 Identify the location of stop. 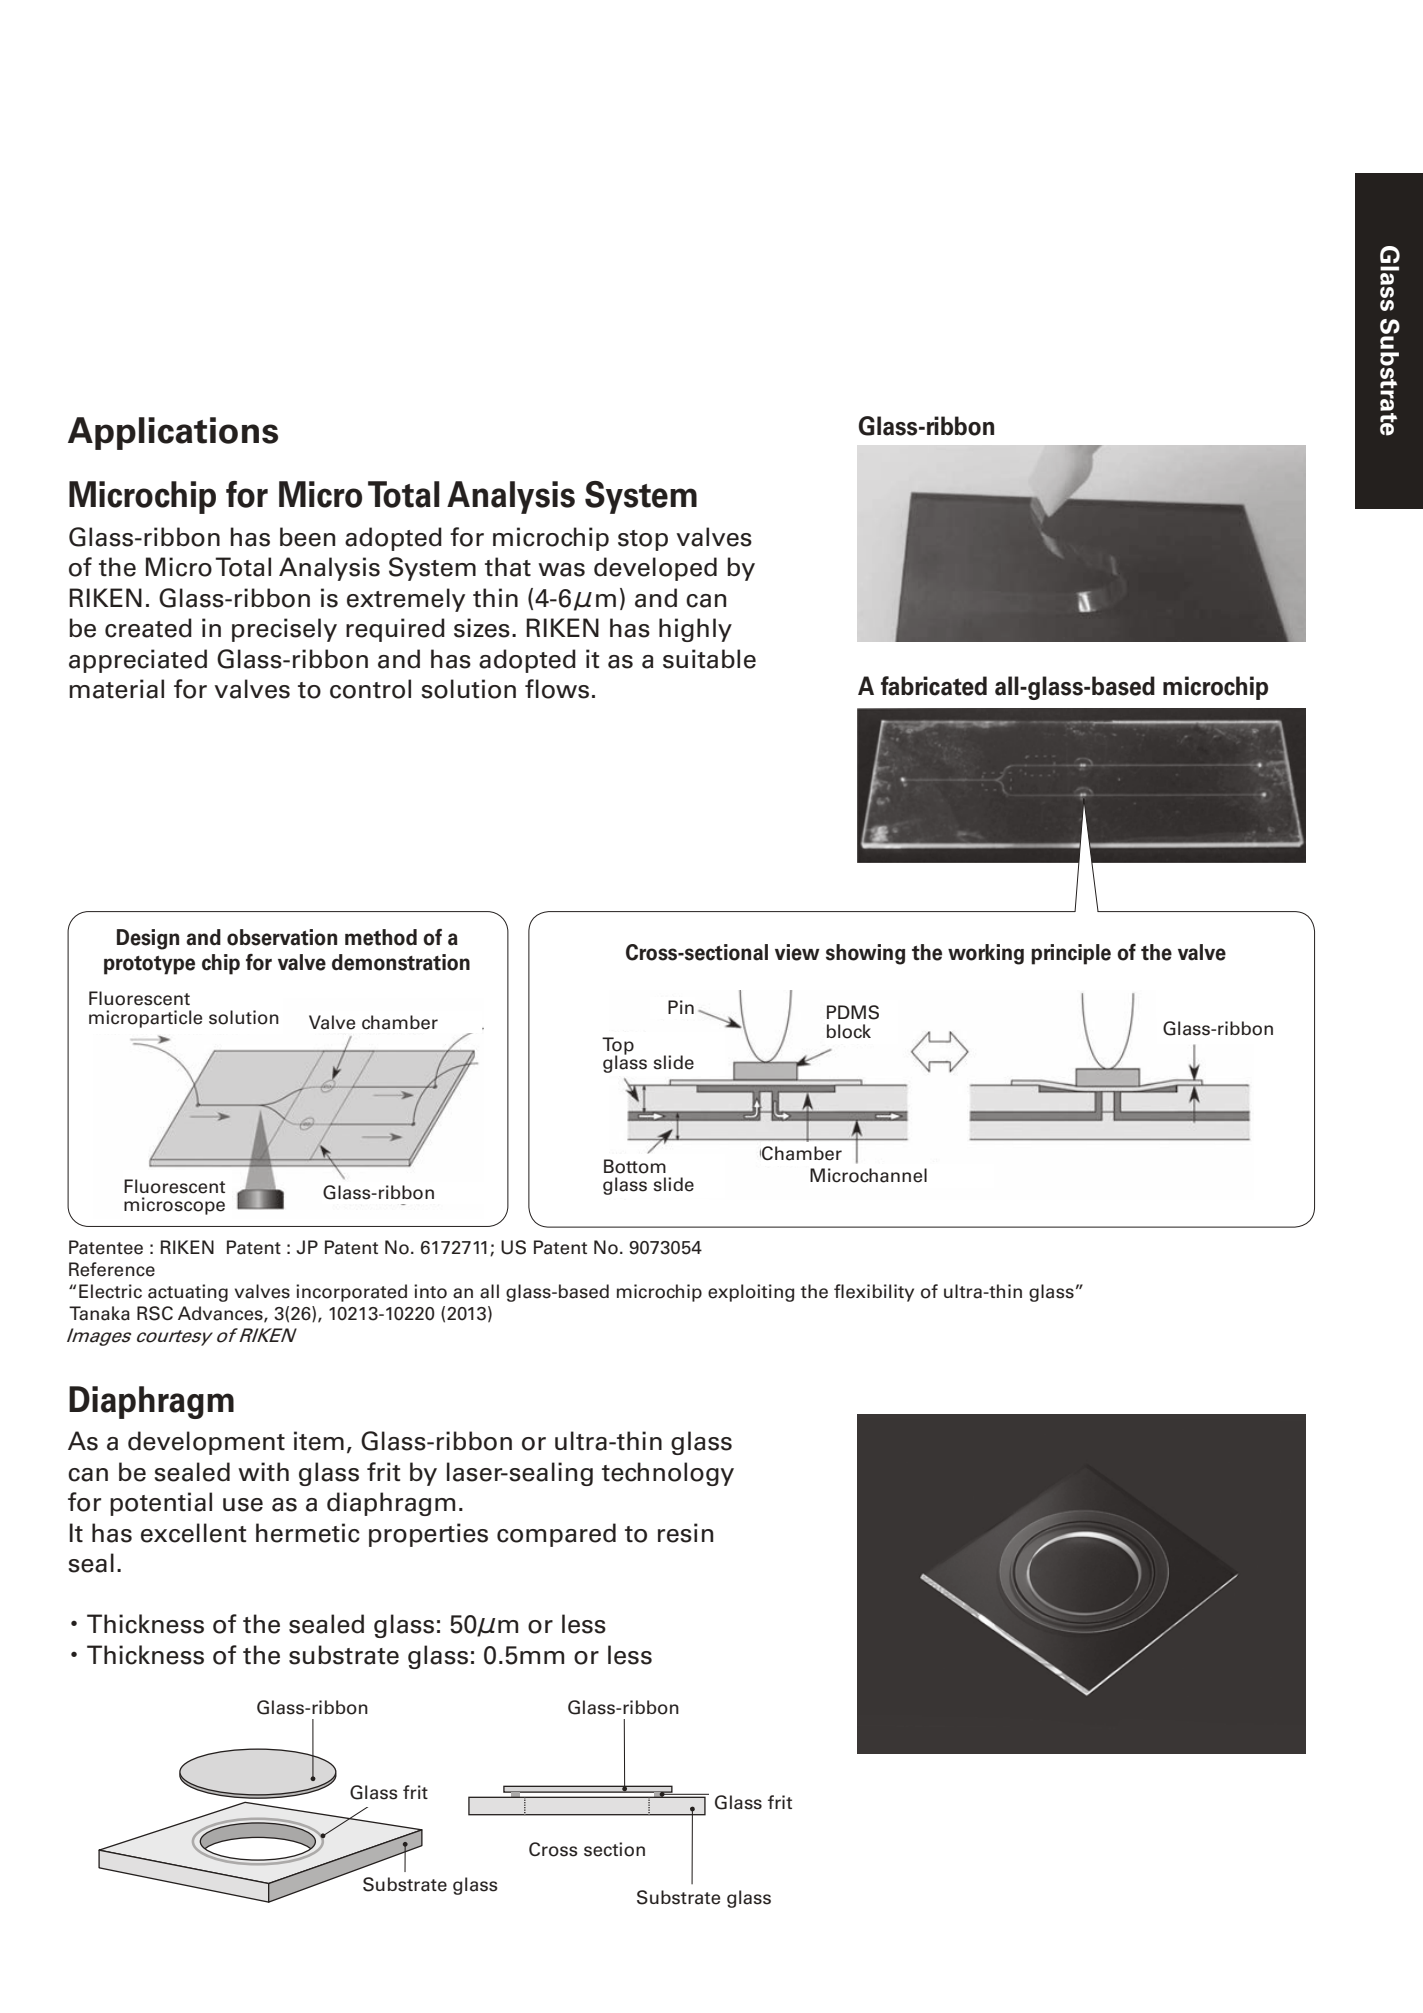
(643, 540).
